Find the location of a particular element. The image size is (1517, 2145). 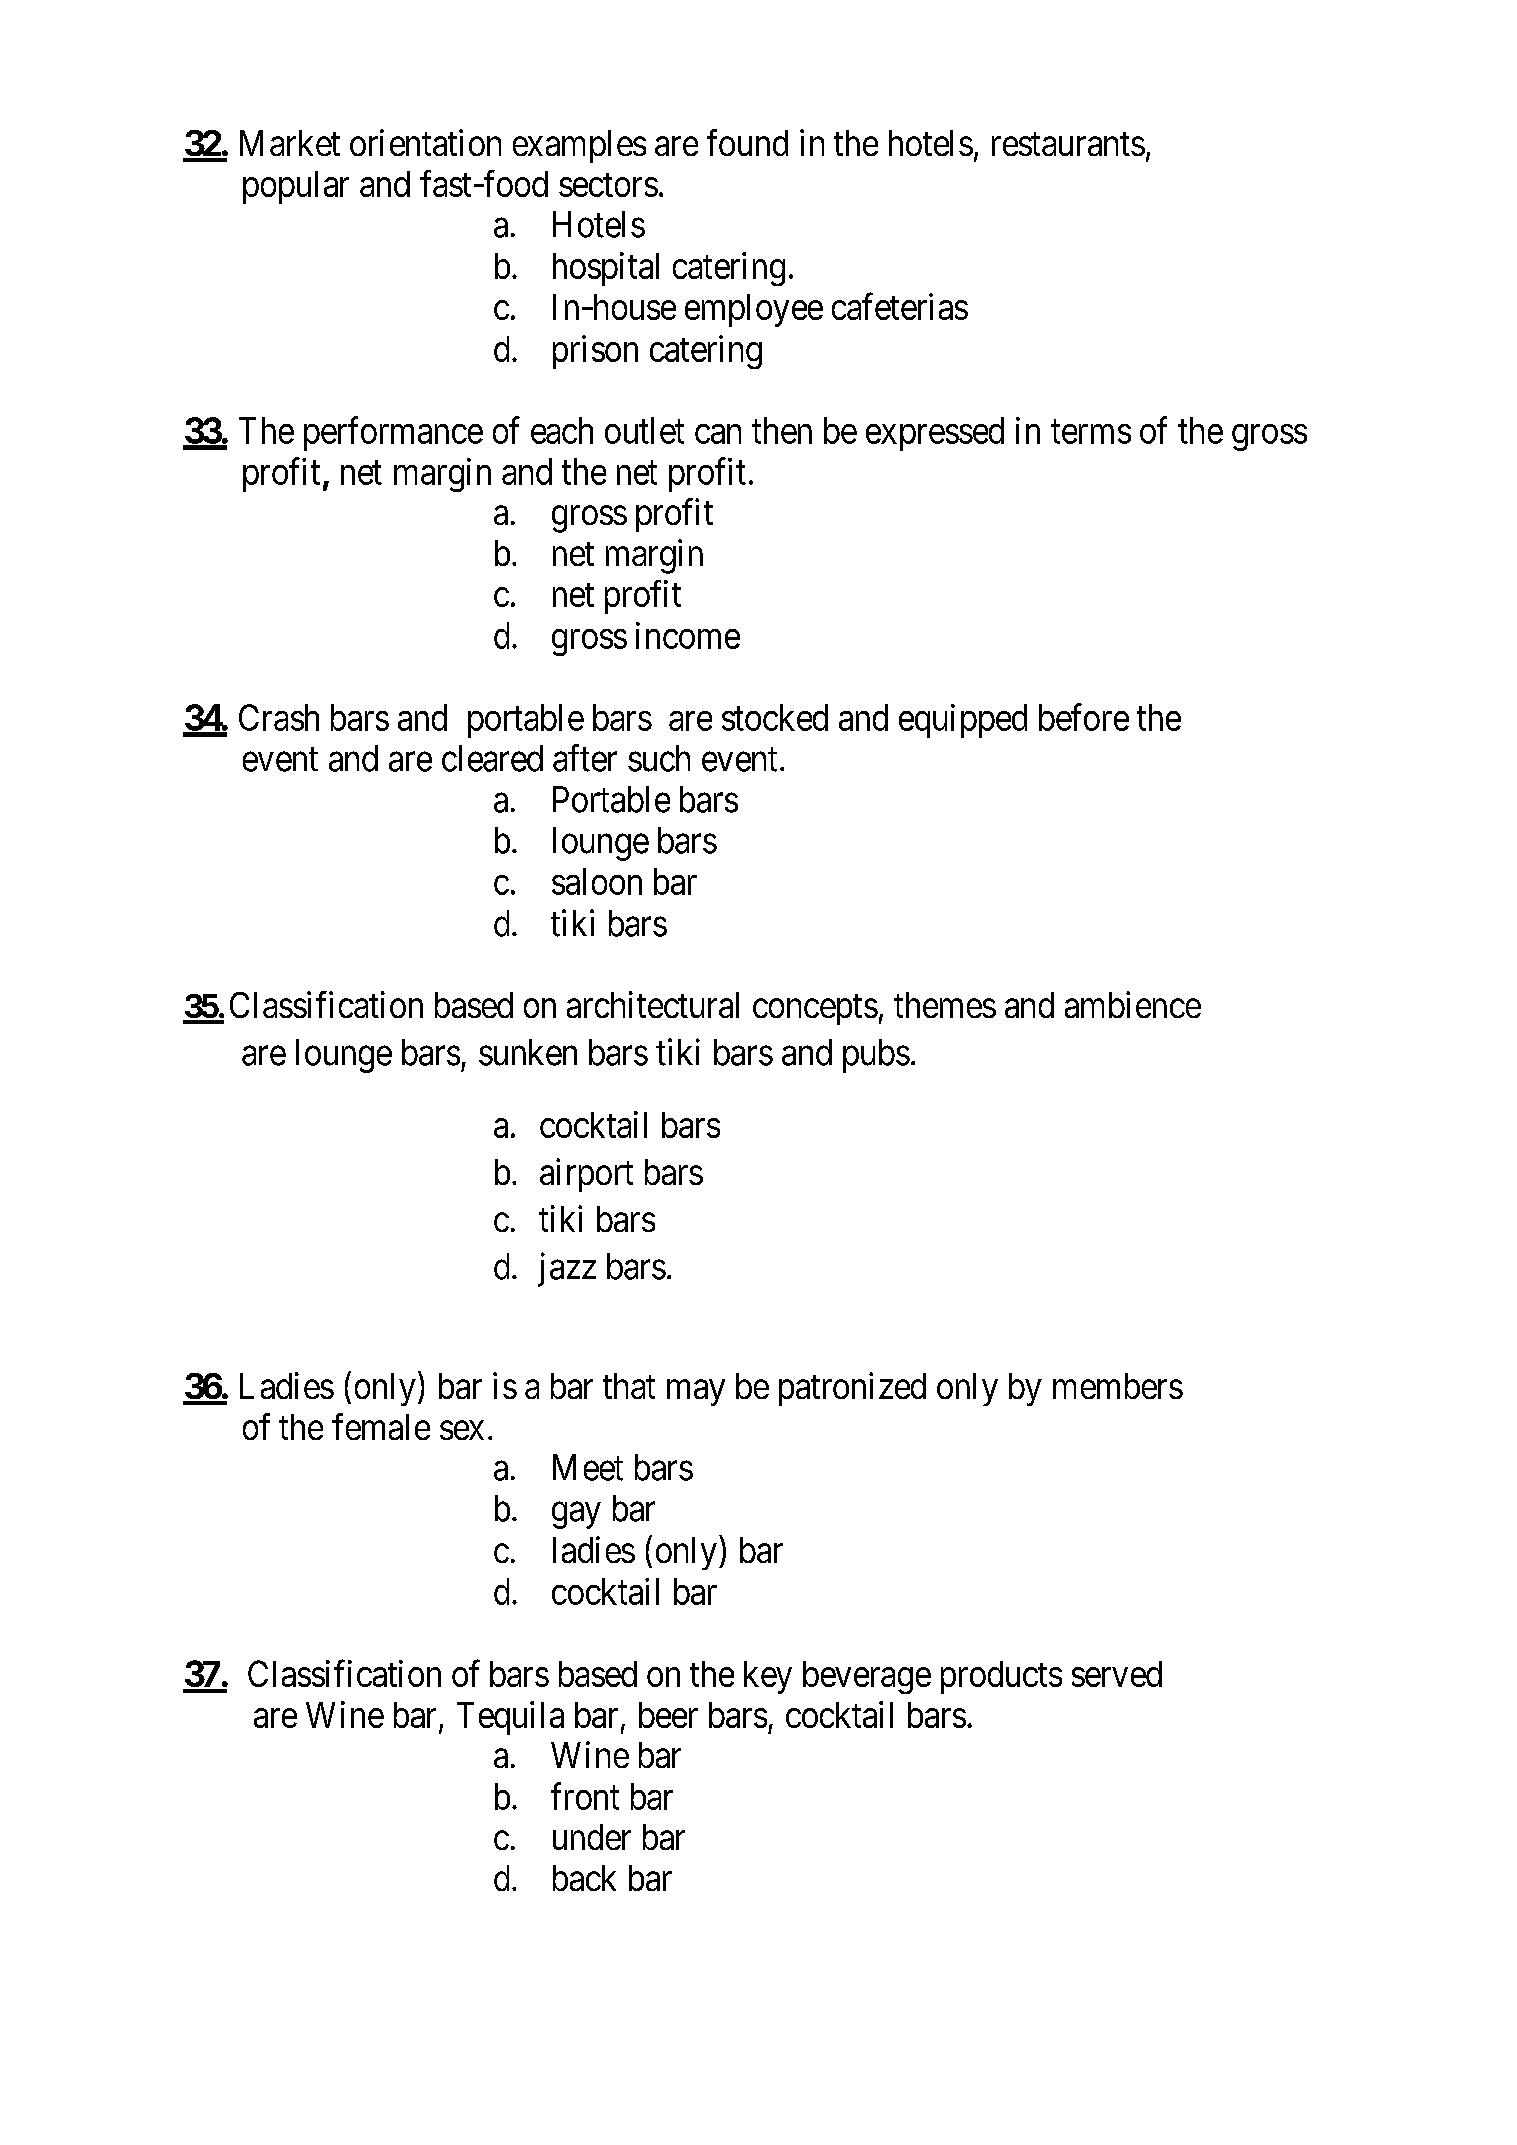

airport is located at coordinates (586, 1175).
